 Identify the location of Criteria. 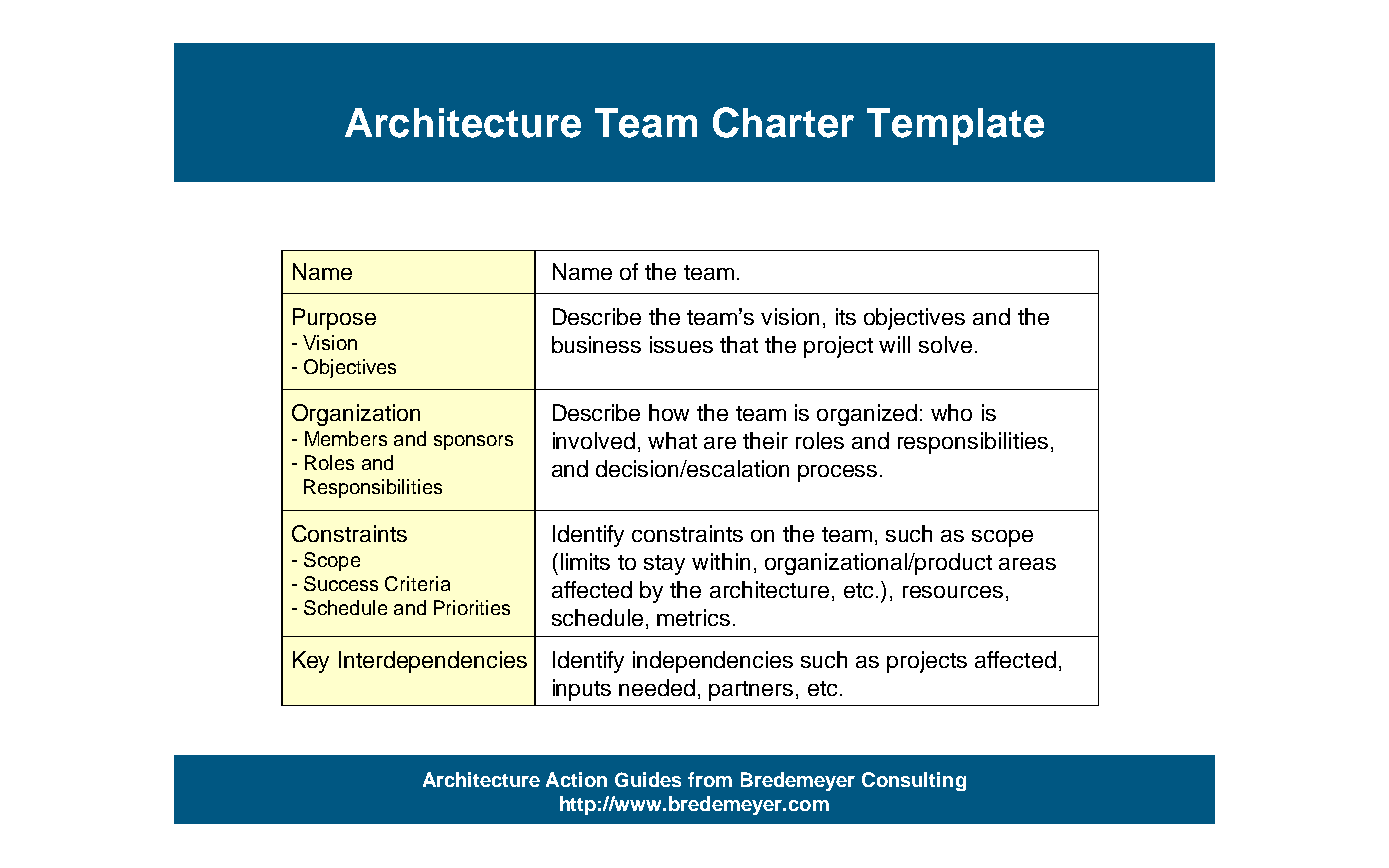
(417, 583).
